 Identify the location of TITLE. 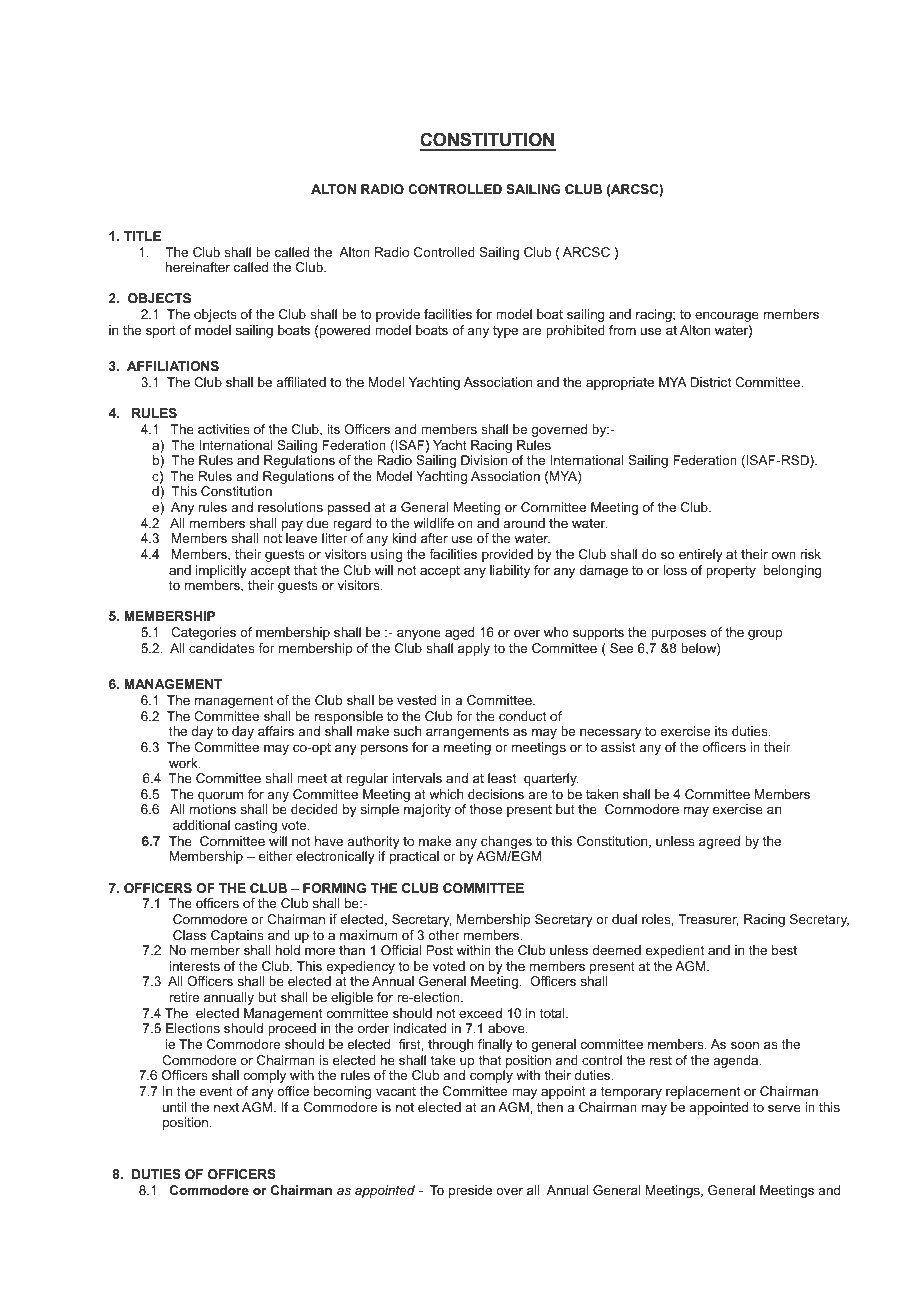
(142, 236).
